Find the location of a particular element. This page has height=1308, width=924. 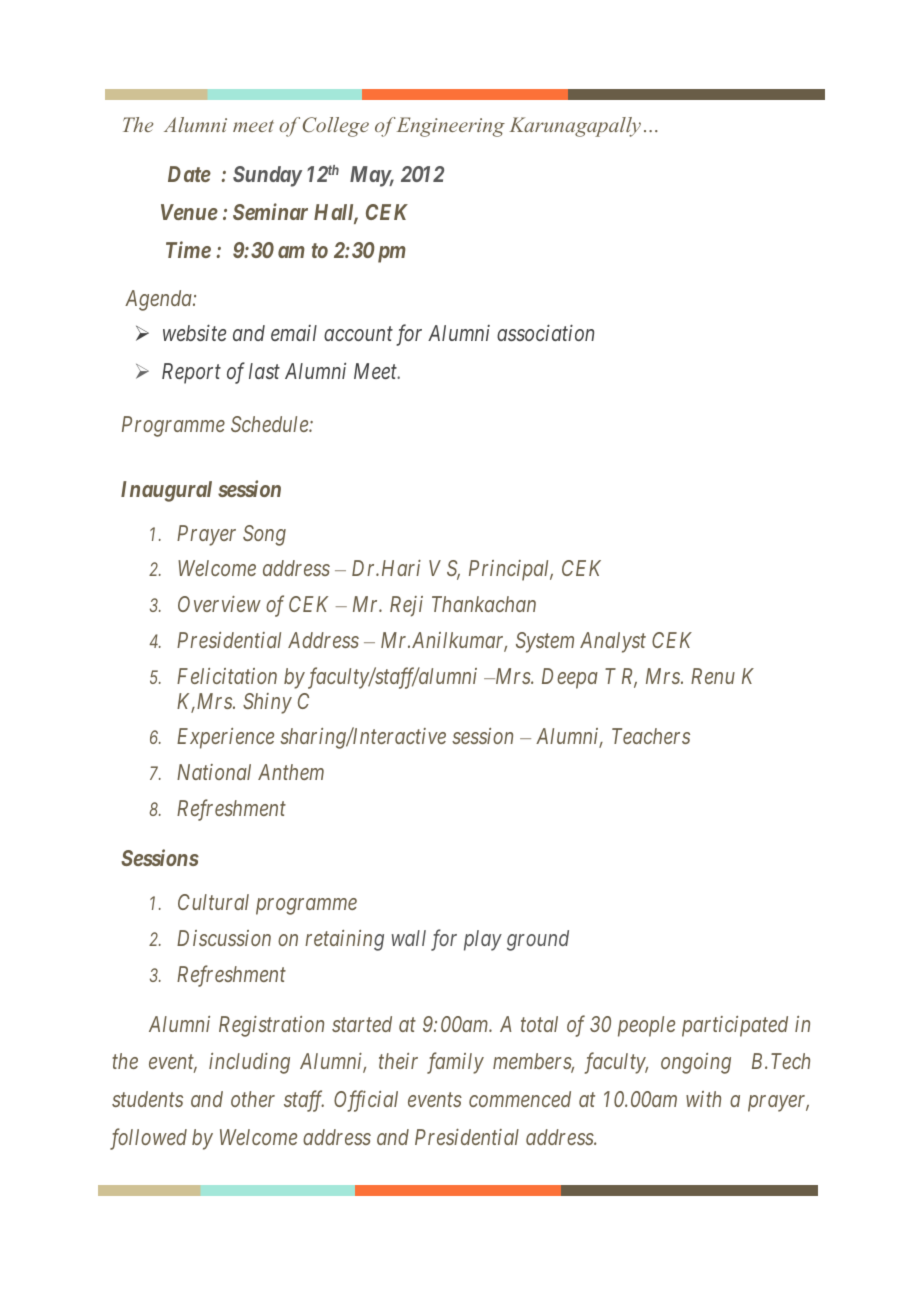

Analyst is located at coordinates (613, 642).
